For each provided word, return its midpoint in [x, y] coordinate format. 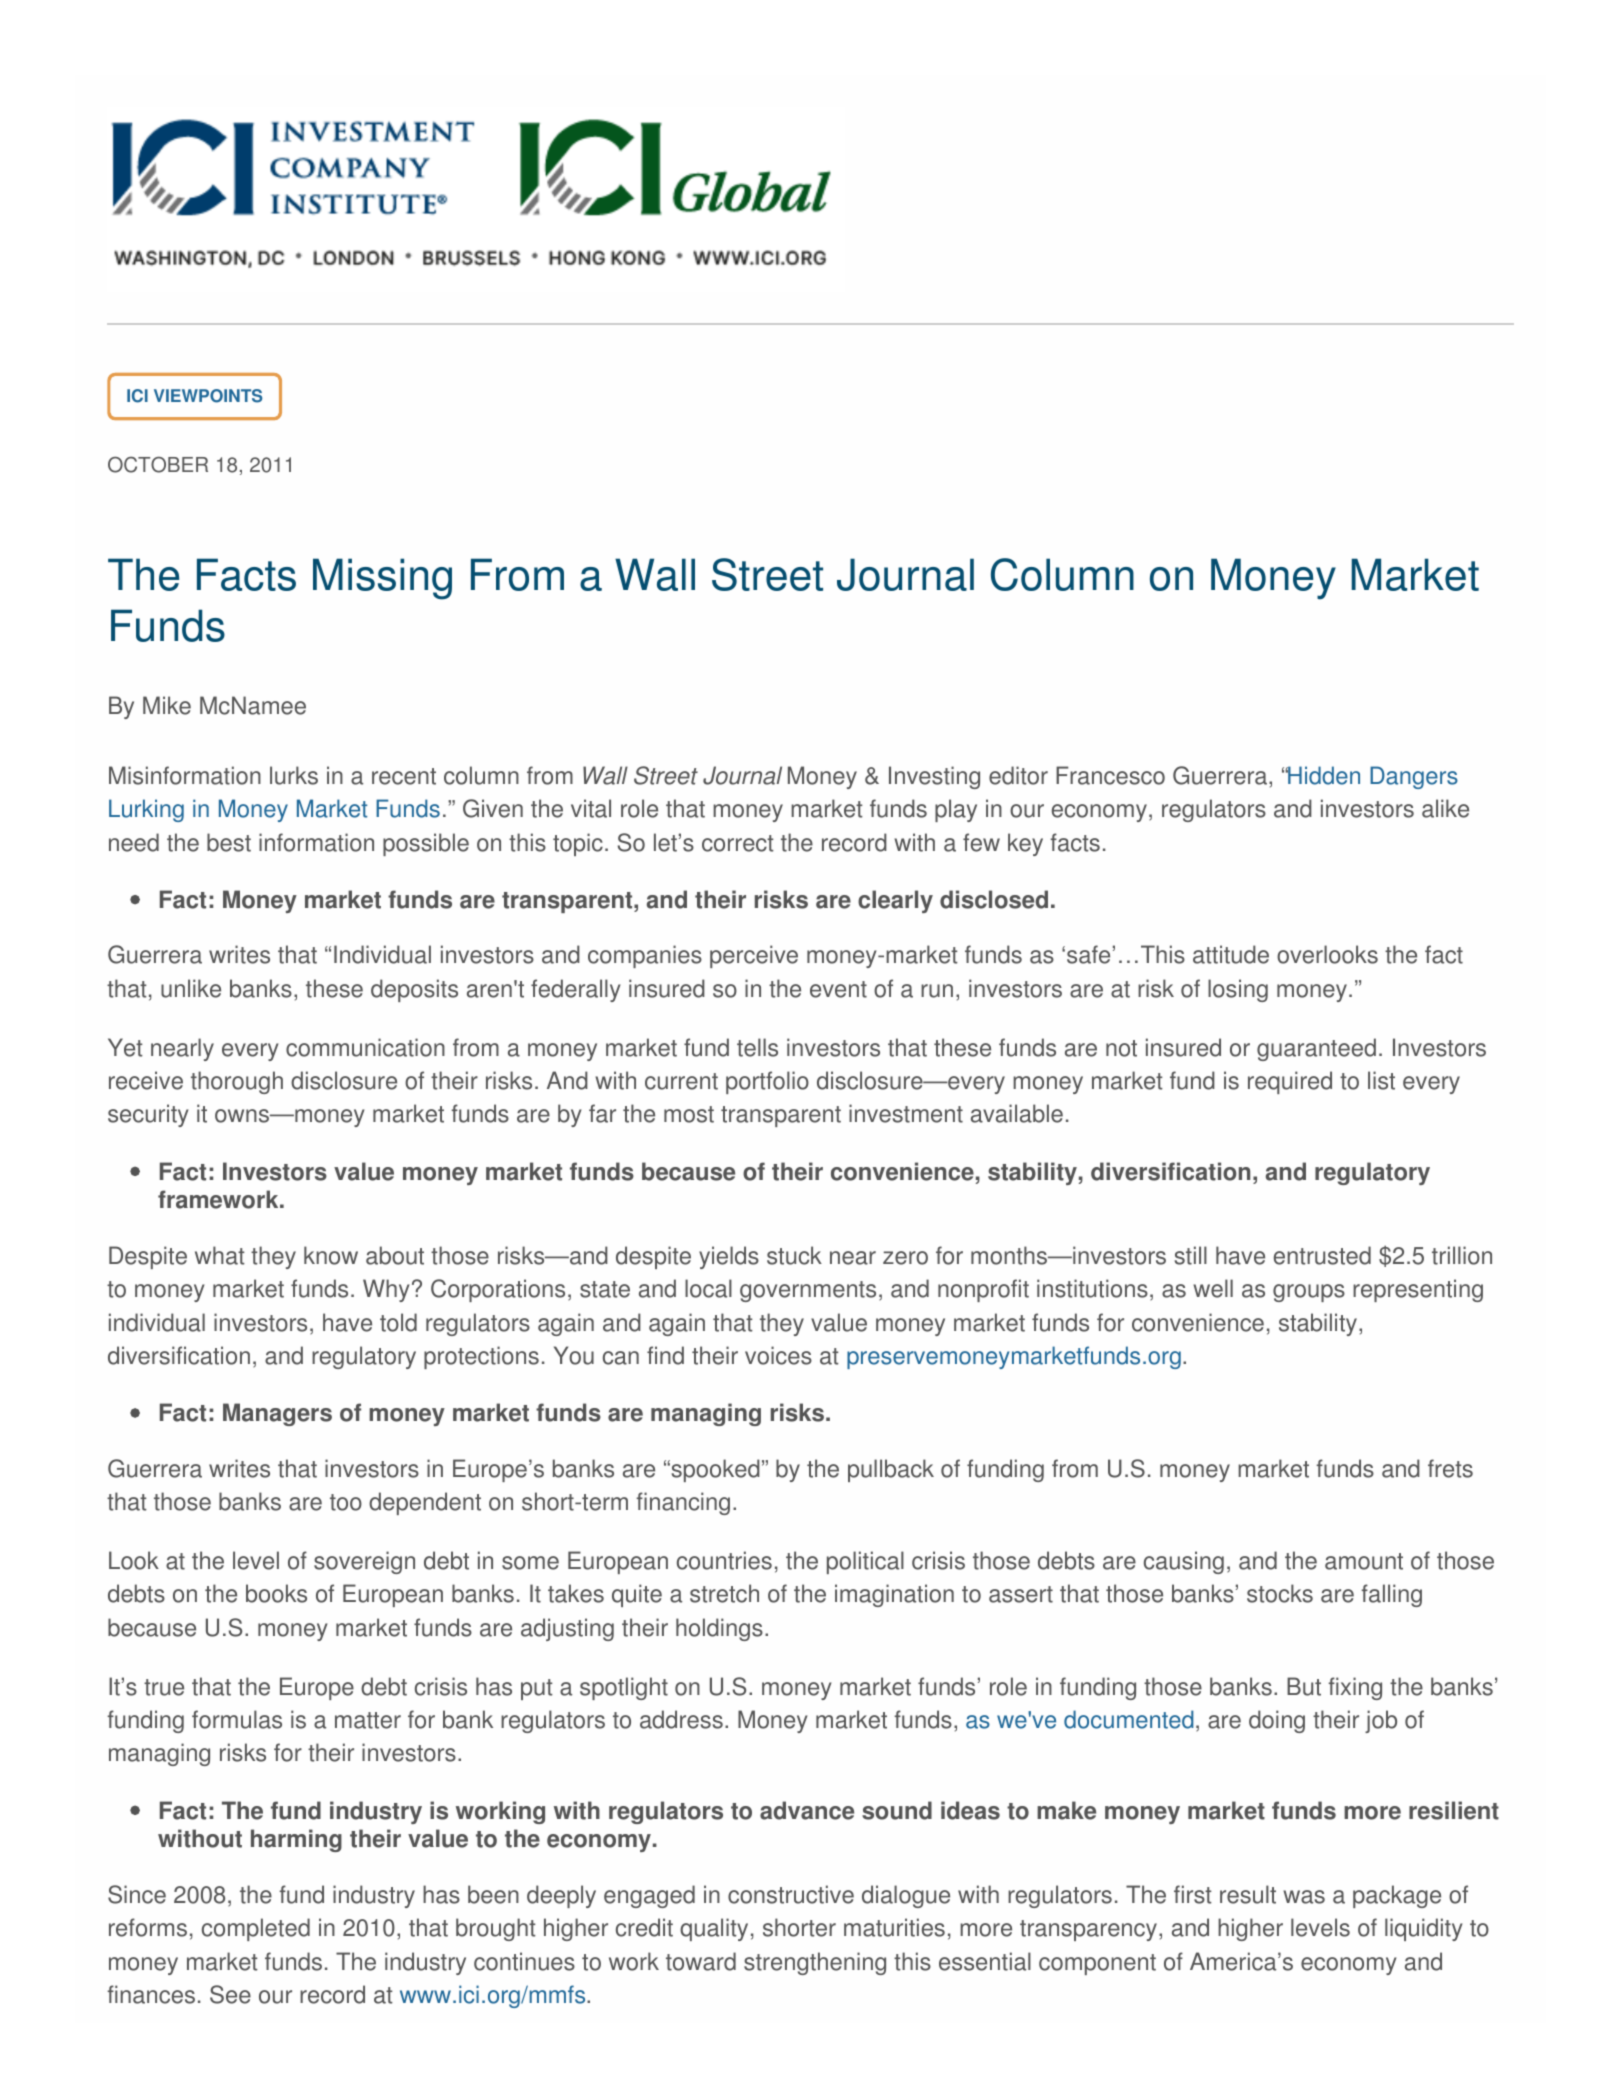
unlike [191, 988]
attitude [1231, 954]
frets [1450, 1468]
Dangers [1414, 777]
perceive [754, 956]
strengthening [815, 1963]
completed [256, 1929]
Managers [277, 1414]
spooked [714, 1470]
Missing [382, 579]
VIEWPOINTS [208, 396]
